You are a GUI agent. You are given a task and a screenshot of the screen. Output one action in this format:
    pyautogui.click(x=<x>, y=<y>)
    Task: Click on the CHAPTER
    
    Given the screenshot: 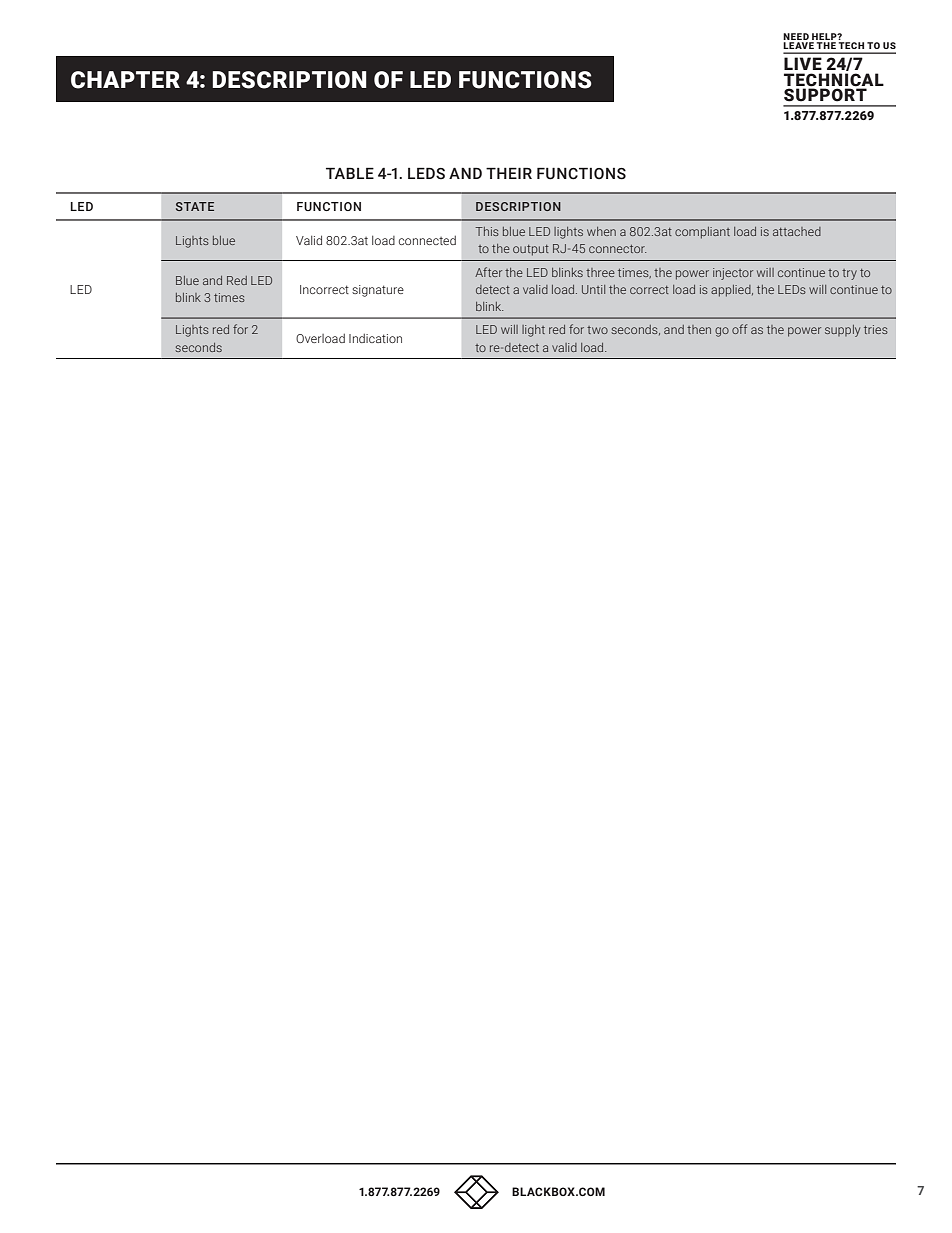 What is the action you would take?
    pyautogui.click(x=125, y=80)
